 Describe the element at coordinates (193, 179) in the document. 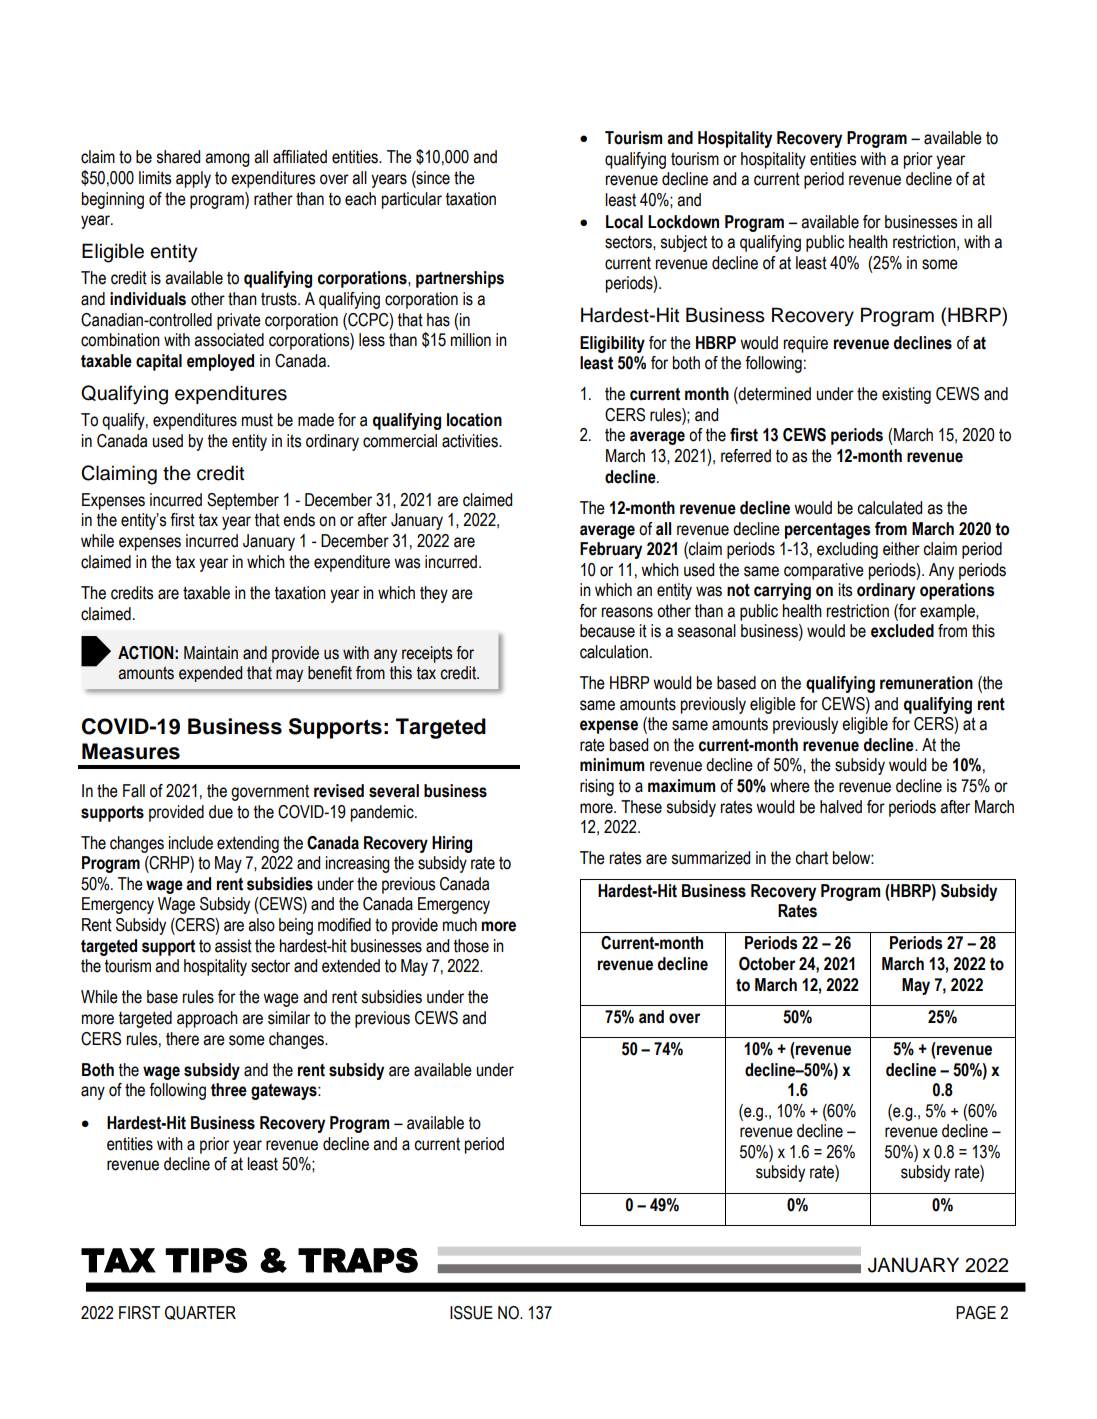

I see `apply` at that location.
